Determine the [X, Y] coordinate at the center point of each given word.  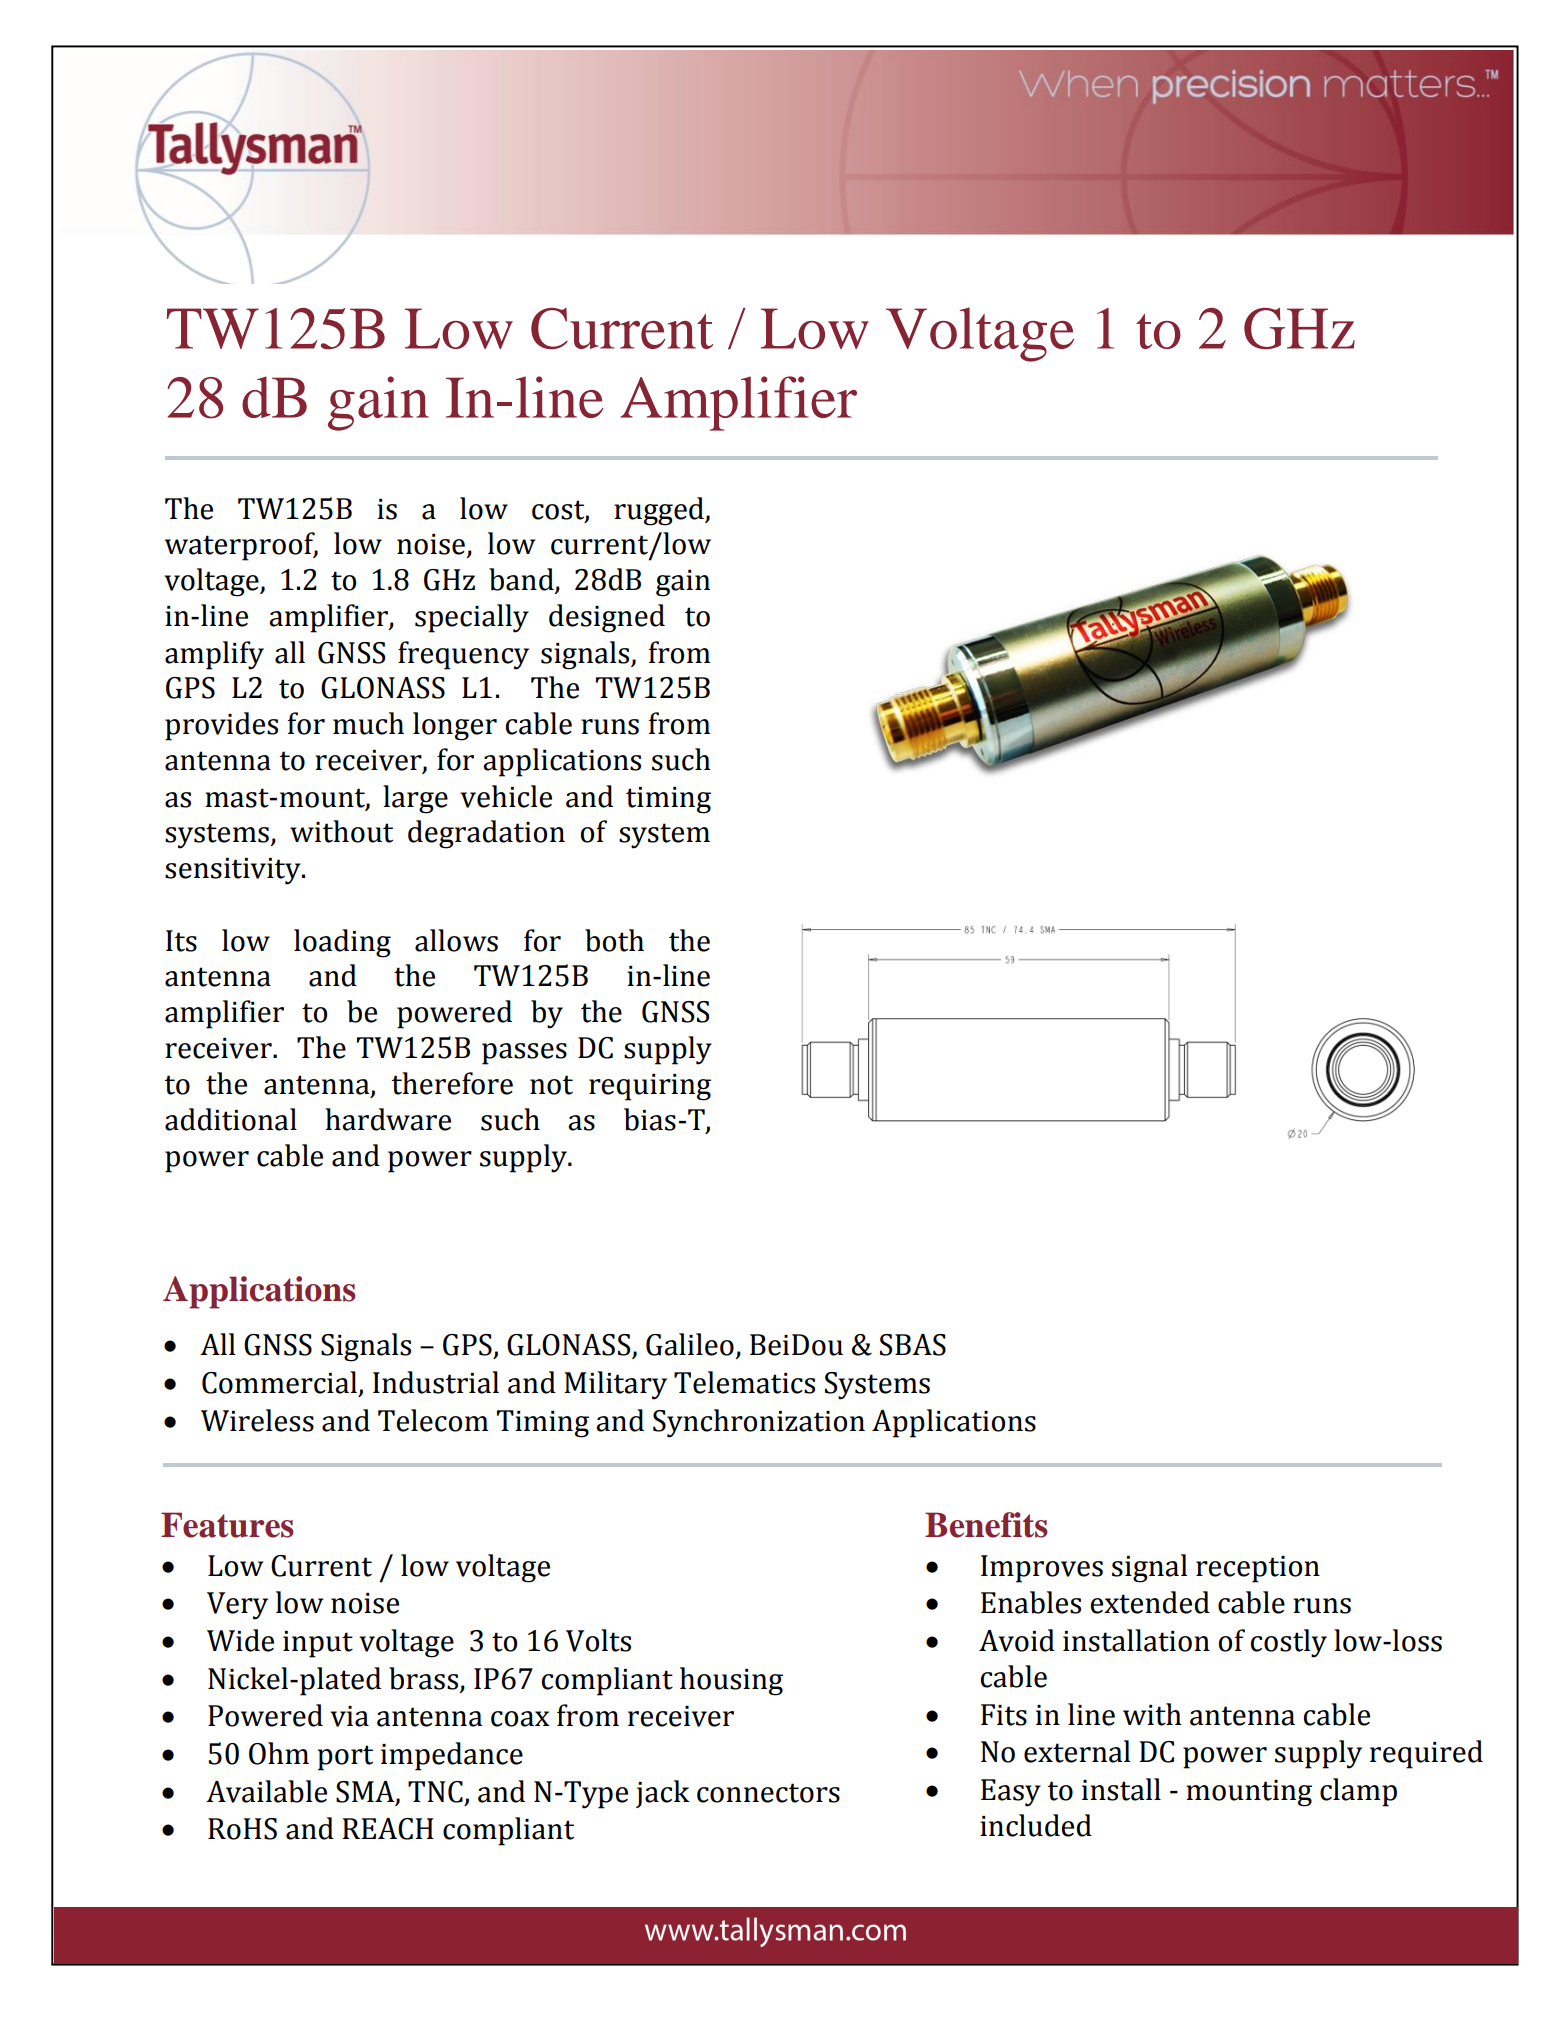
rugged [660, 511]
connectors [768, 1793]
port [345, 1758]
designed [607, 618]
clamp [1358, 1792]
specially [472, 618]
